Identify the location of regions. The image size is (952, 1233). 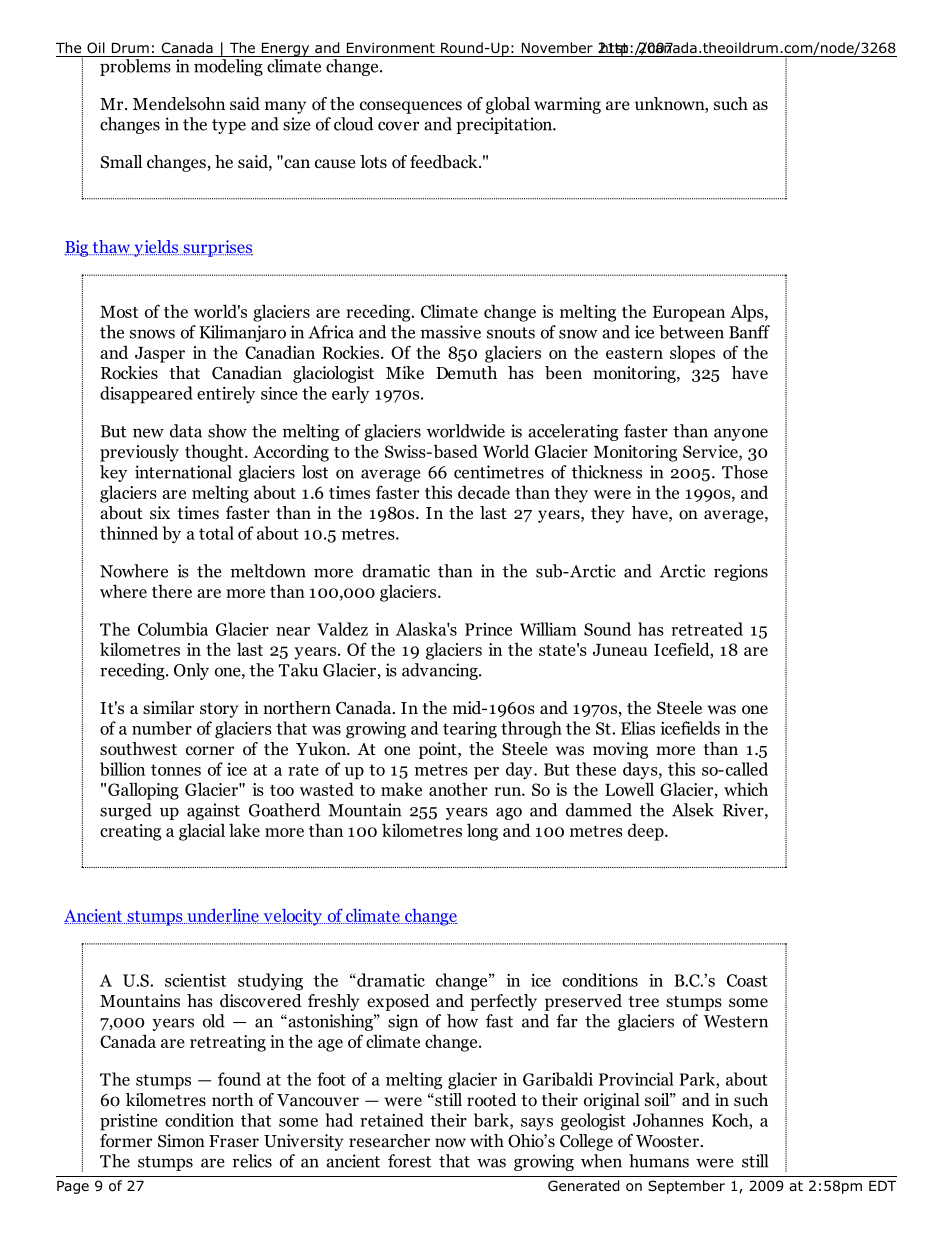
(741, 572).
